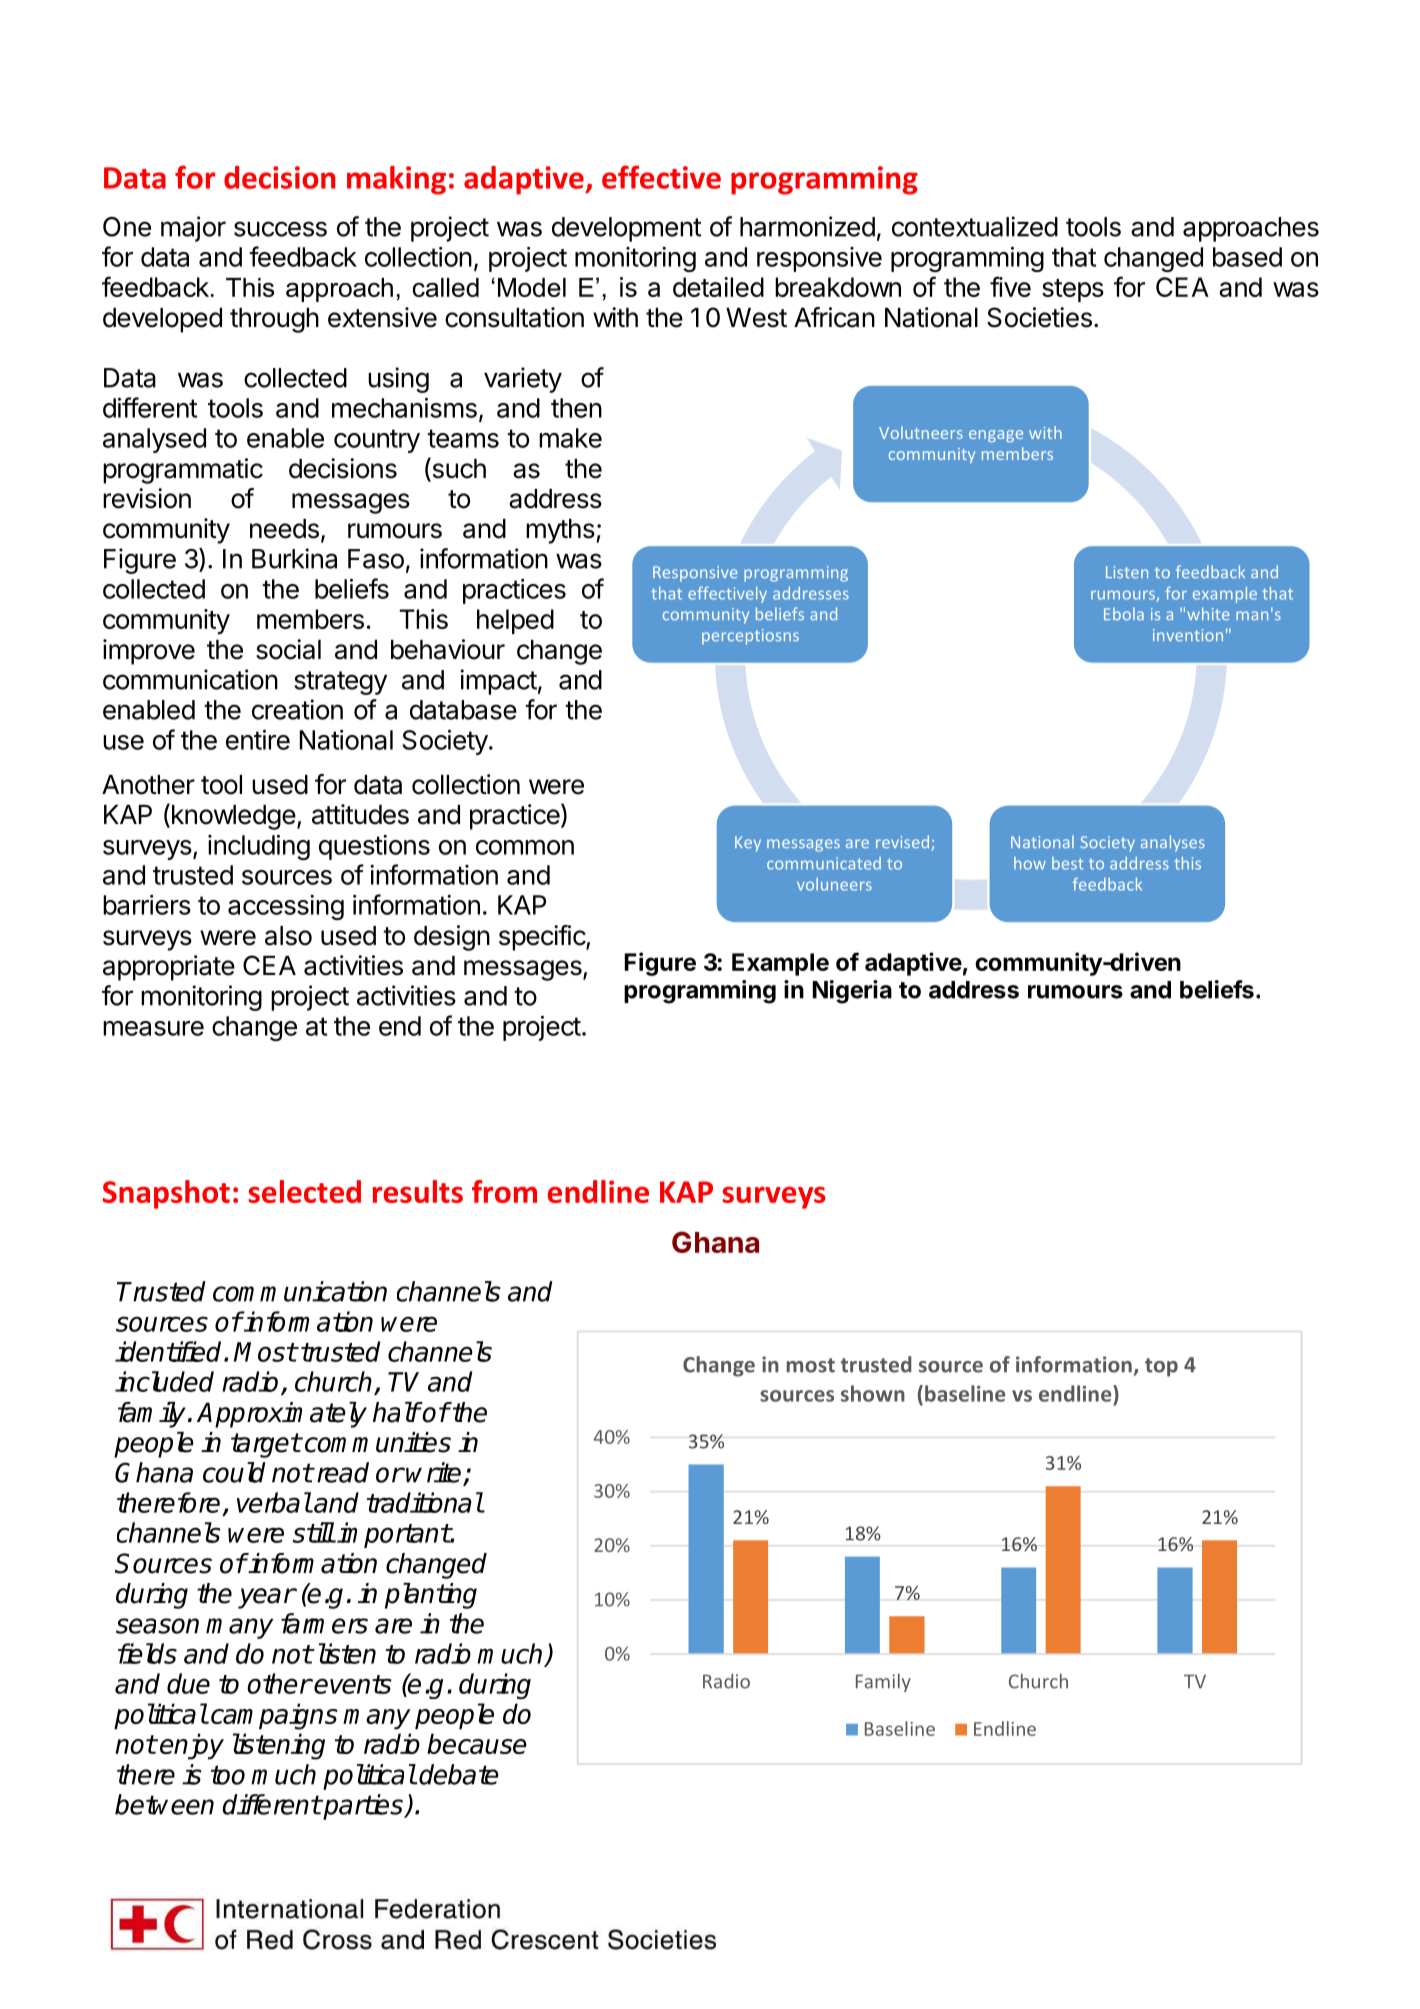 This screenshot has width=1420, height=2009. What do you see at coordinates (626, 229) in the screenshot?
I see `development` at bounding box center [626, 229].
